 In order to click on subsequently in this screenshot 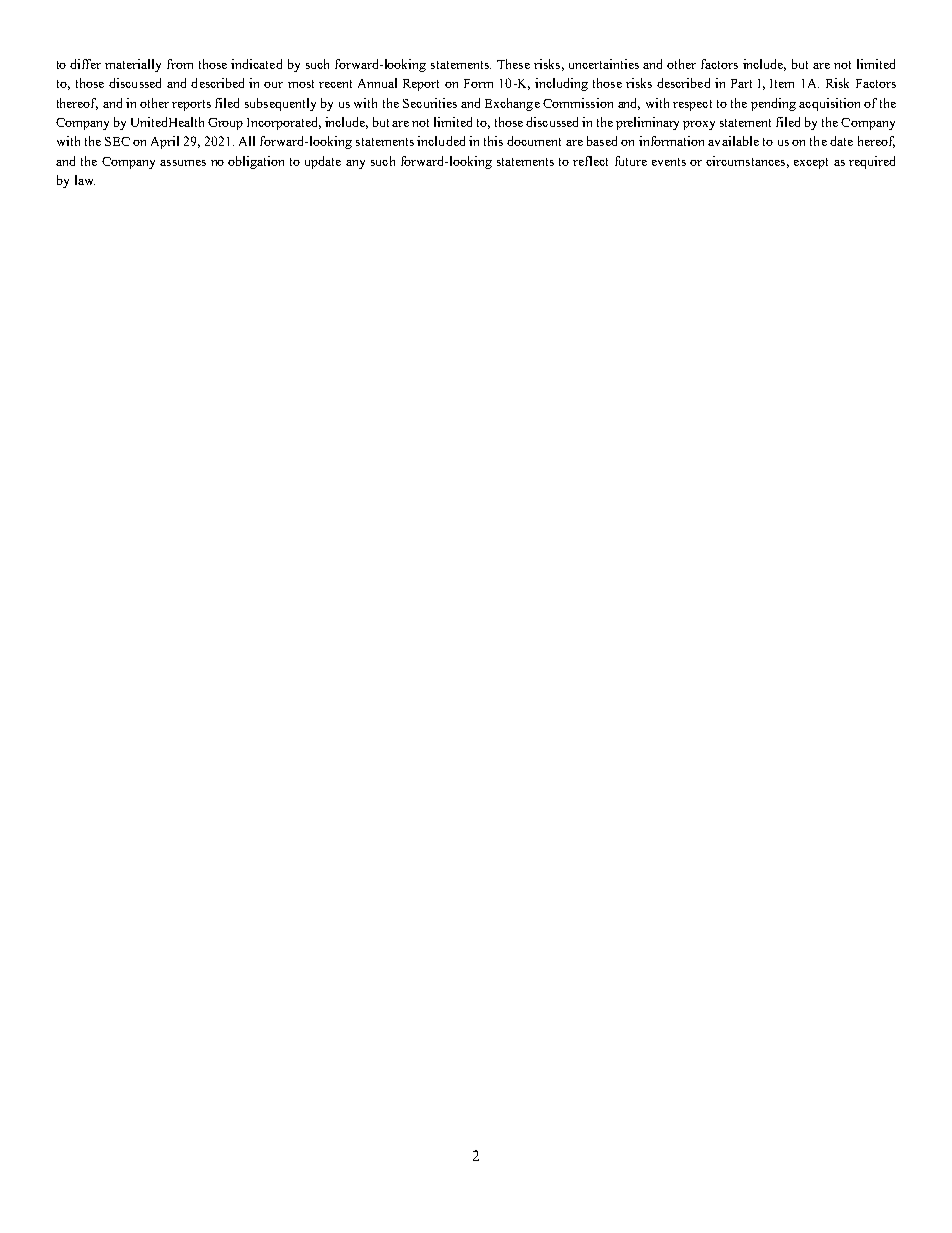, I will do `click(280, 104)`.
